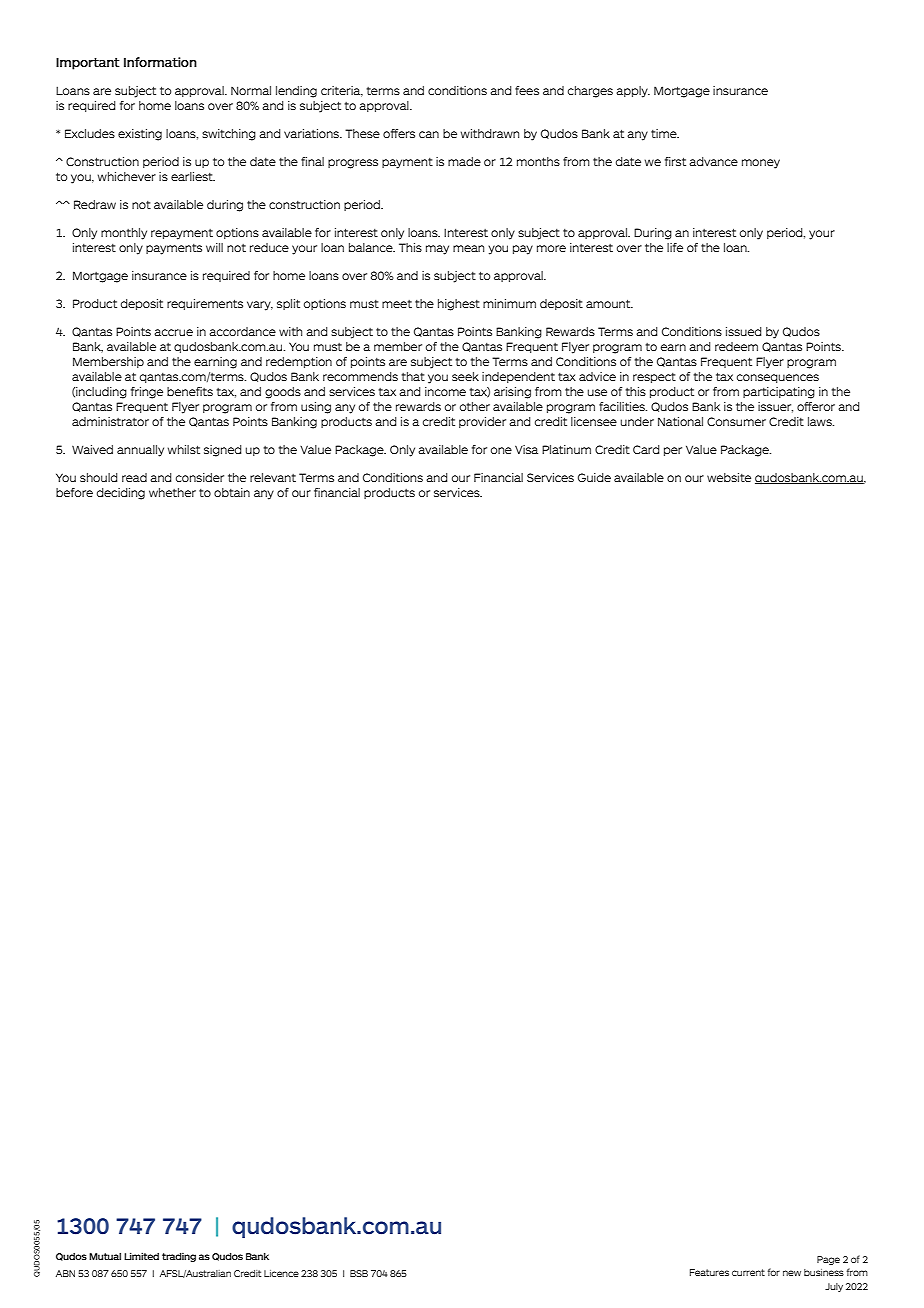  What do you see at coordinates (141, 1256) in the image?
I see `Limited` at bounding box center [141, 1256].
